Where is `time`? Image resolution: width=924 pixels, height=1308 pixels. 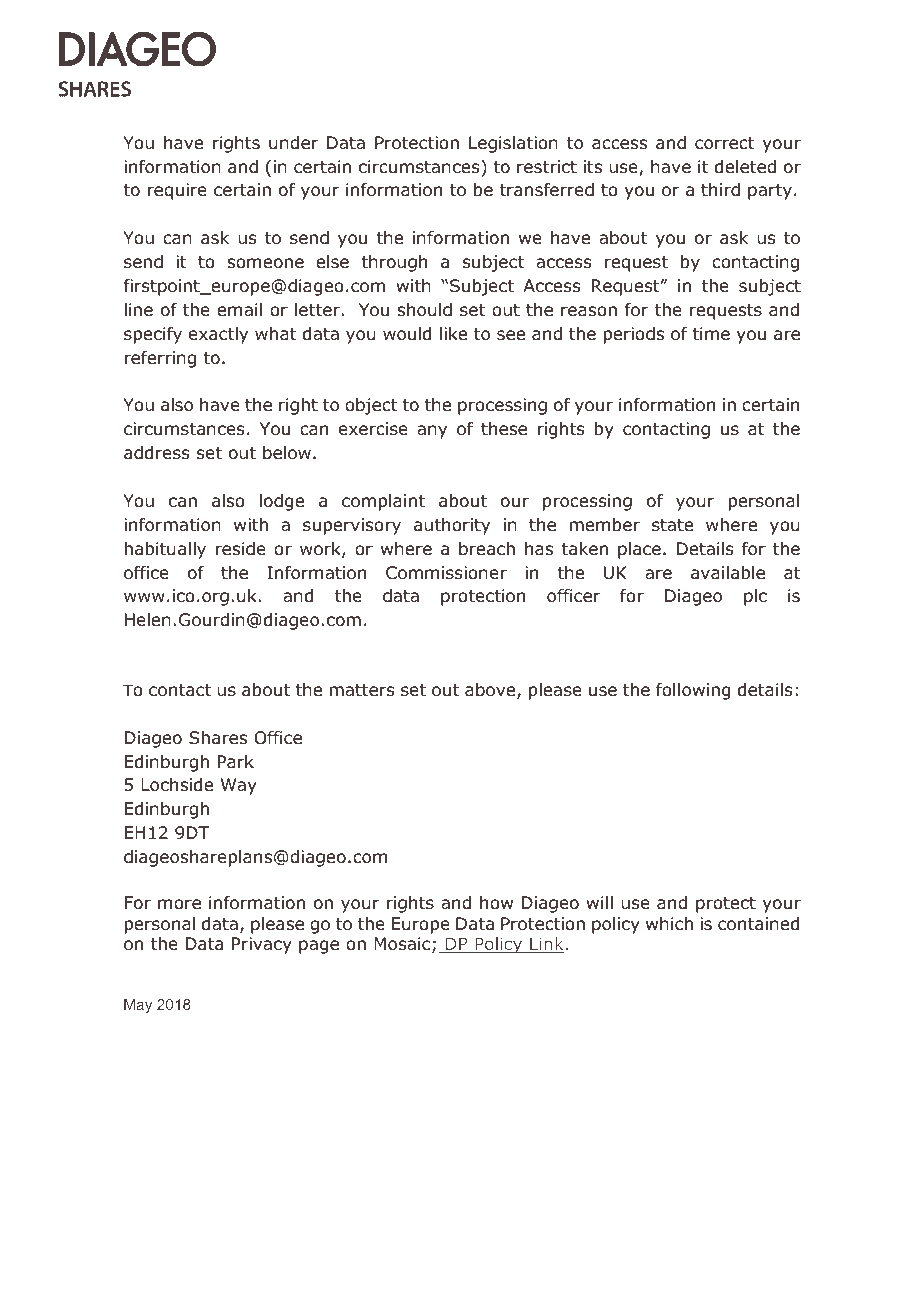 time is located at coordinates (711, 333).
